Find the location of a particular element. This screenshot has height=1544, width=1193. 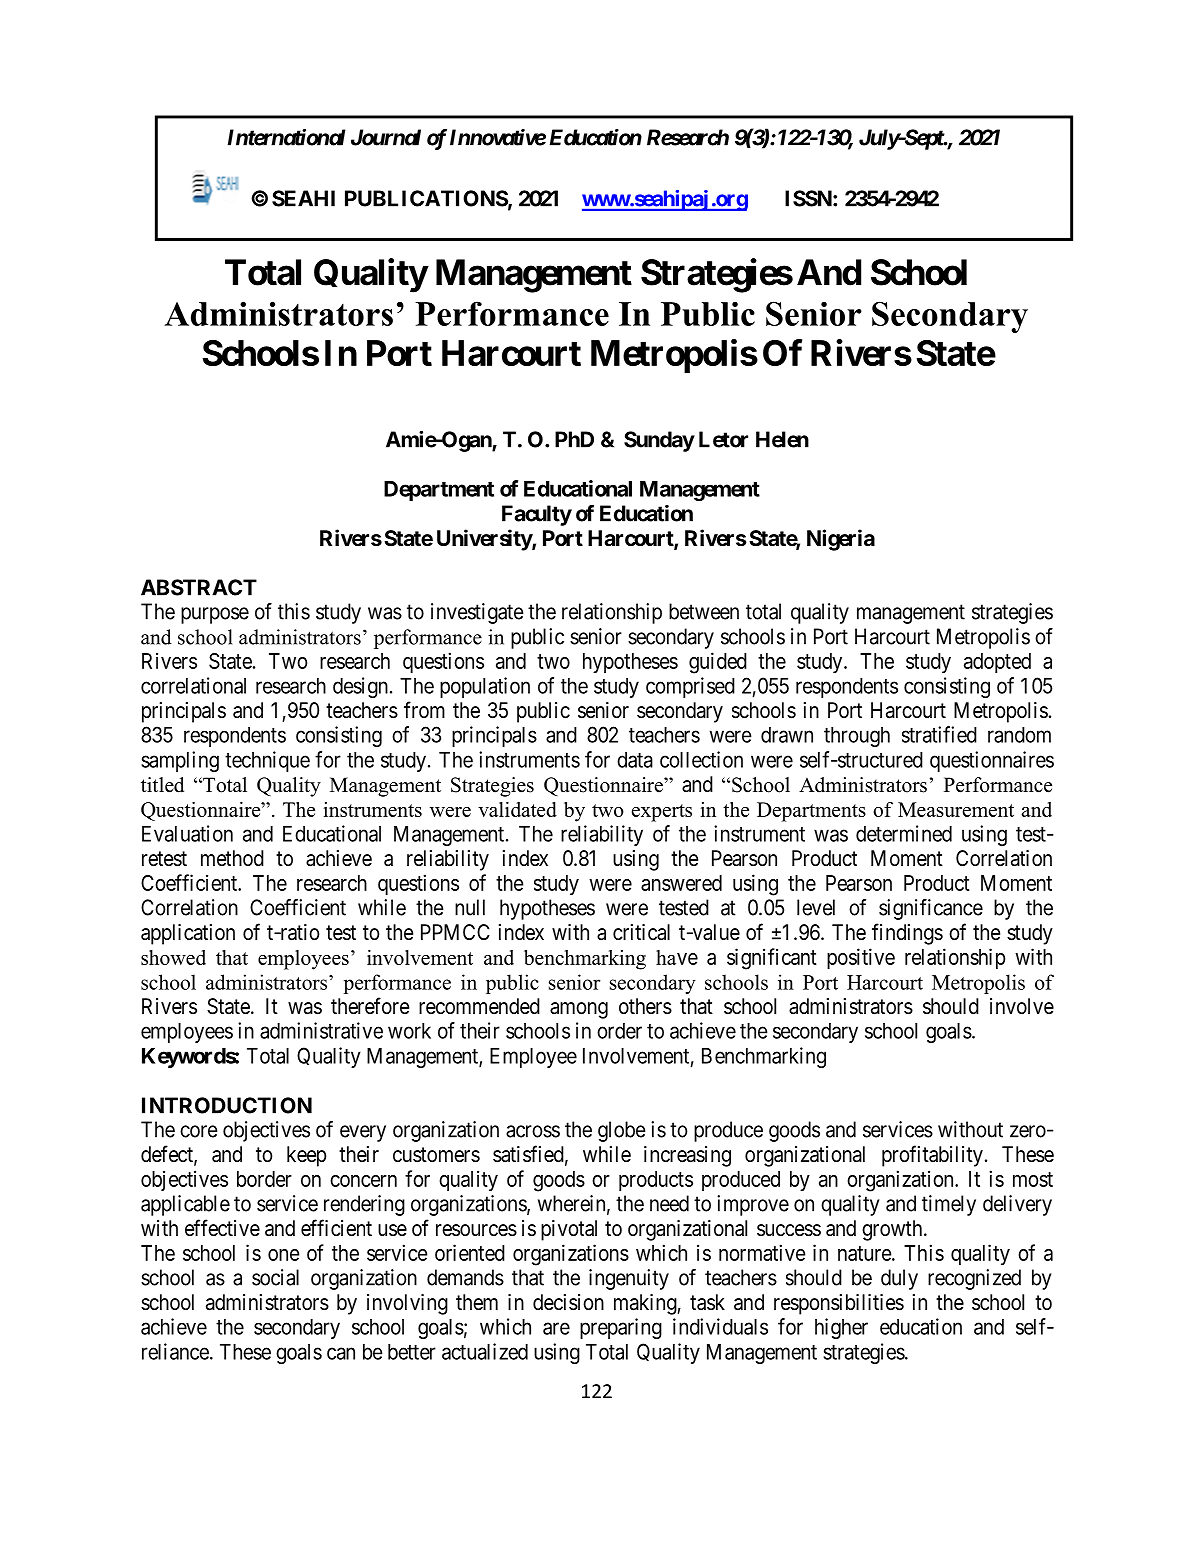

Journal is located at coordinates (386, 137).
